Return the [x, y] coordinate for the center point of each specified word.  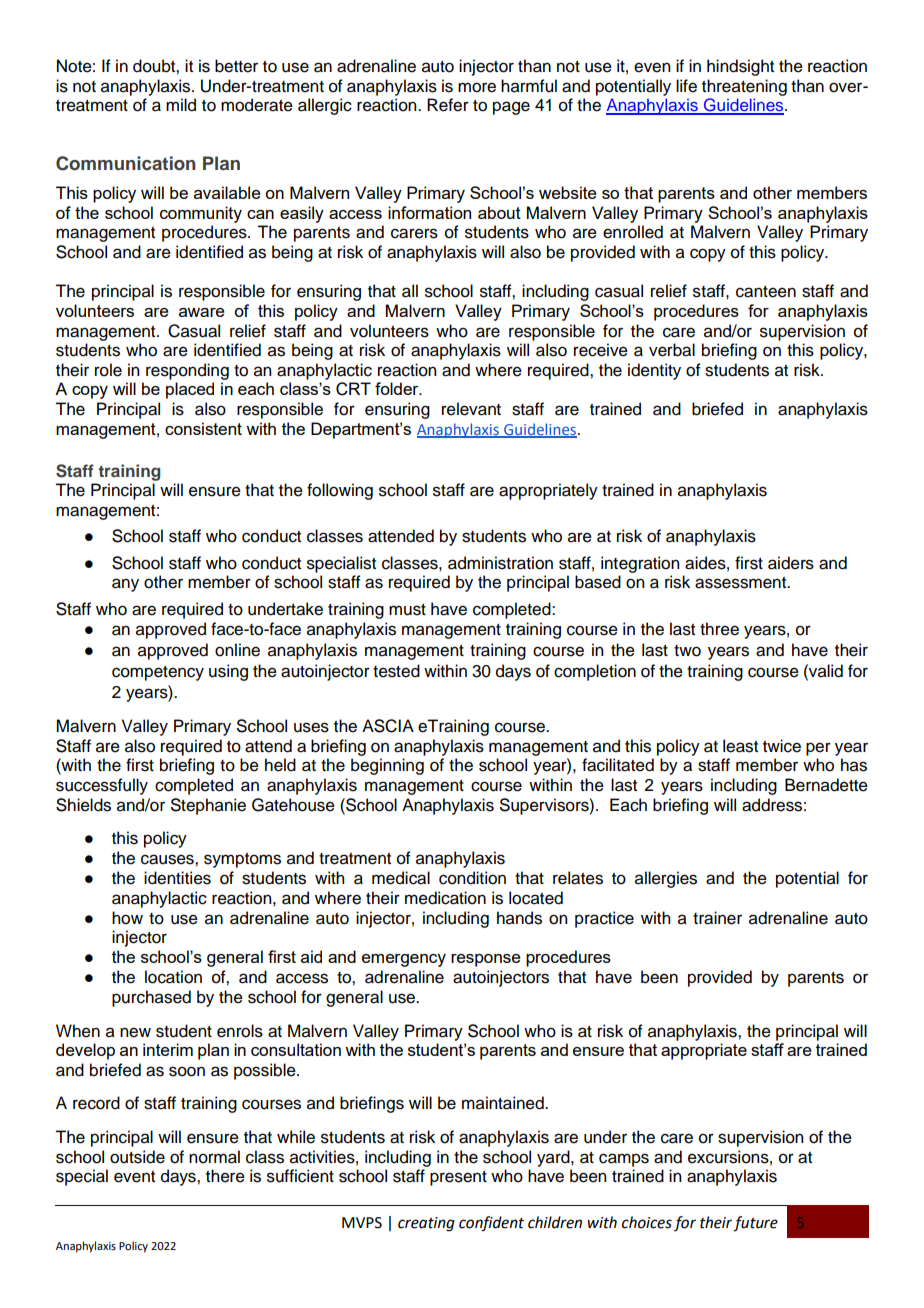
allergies [666, 879]
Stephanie [208, 806]
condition [472, 878]
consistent [203, 428]
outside [137, 1157]
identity [654, 371]
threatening [744, 87]
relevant [471, 409]
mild [181, 105]
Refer [448, 105]
